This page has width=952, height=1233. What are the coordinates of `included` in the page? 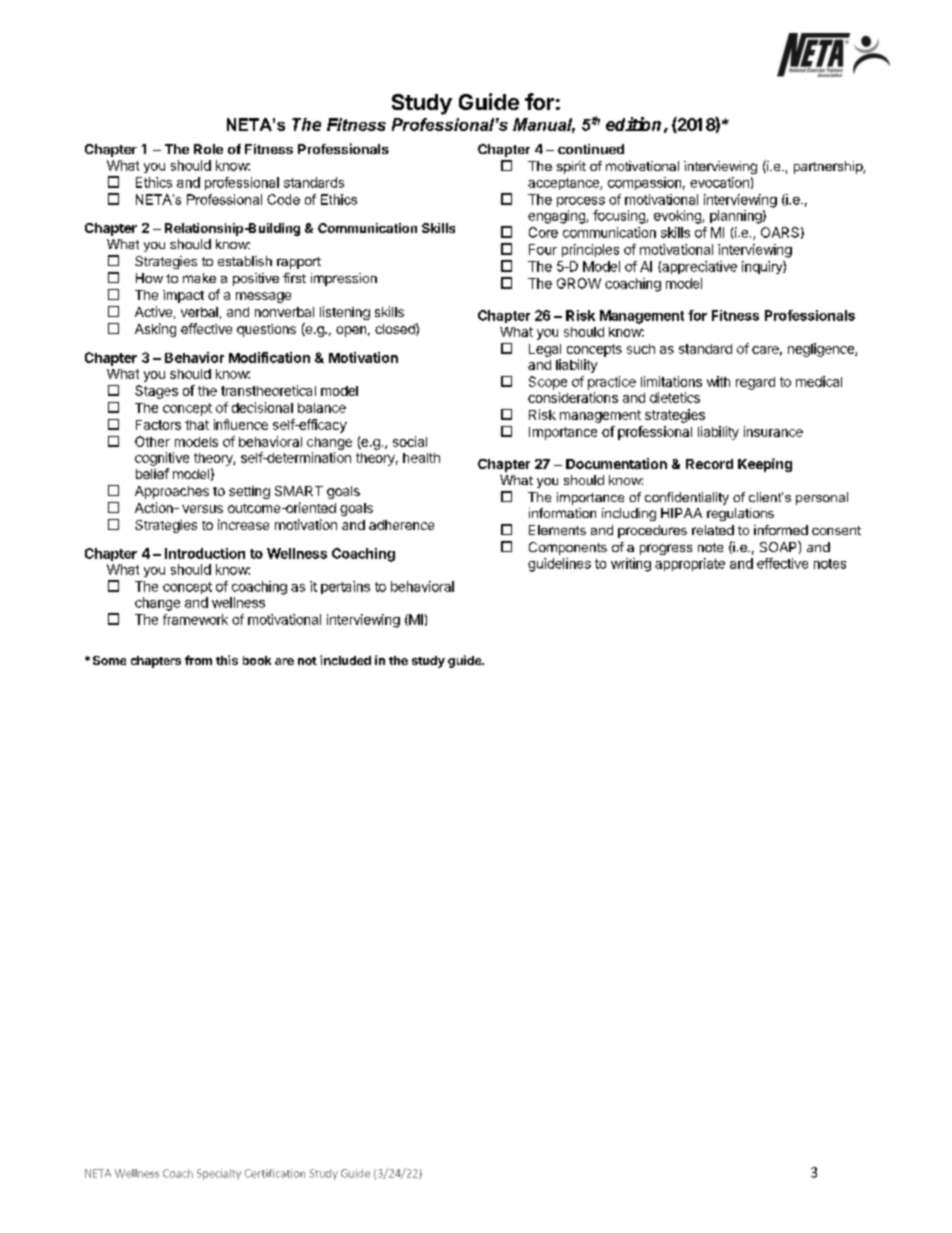 It's located at (345, 660).
